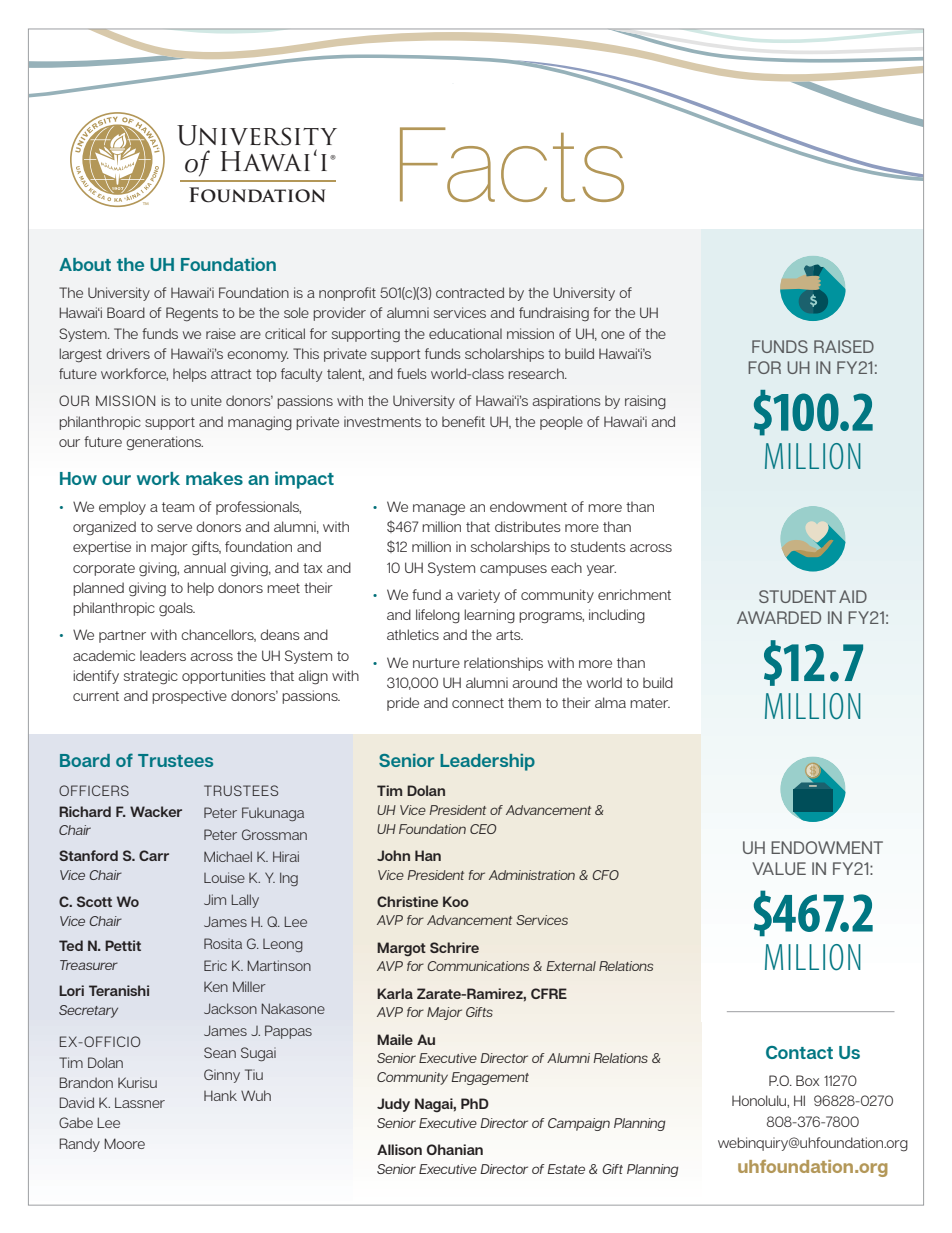  What do you see at coordinates (85, 264) in the page?
I see `About` at bounding box center [85, 264].
